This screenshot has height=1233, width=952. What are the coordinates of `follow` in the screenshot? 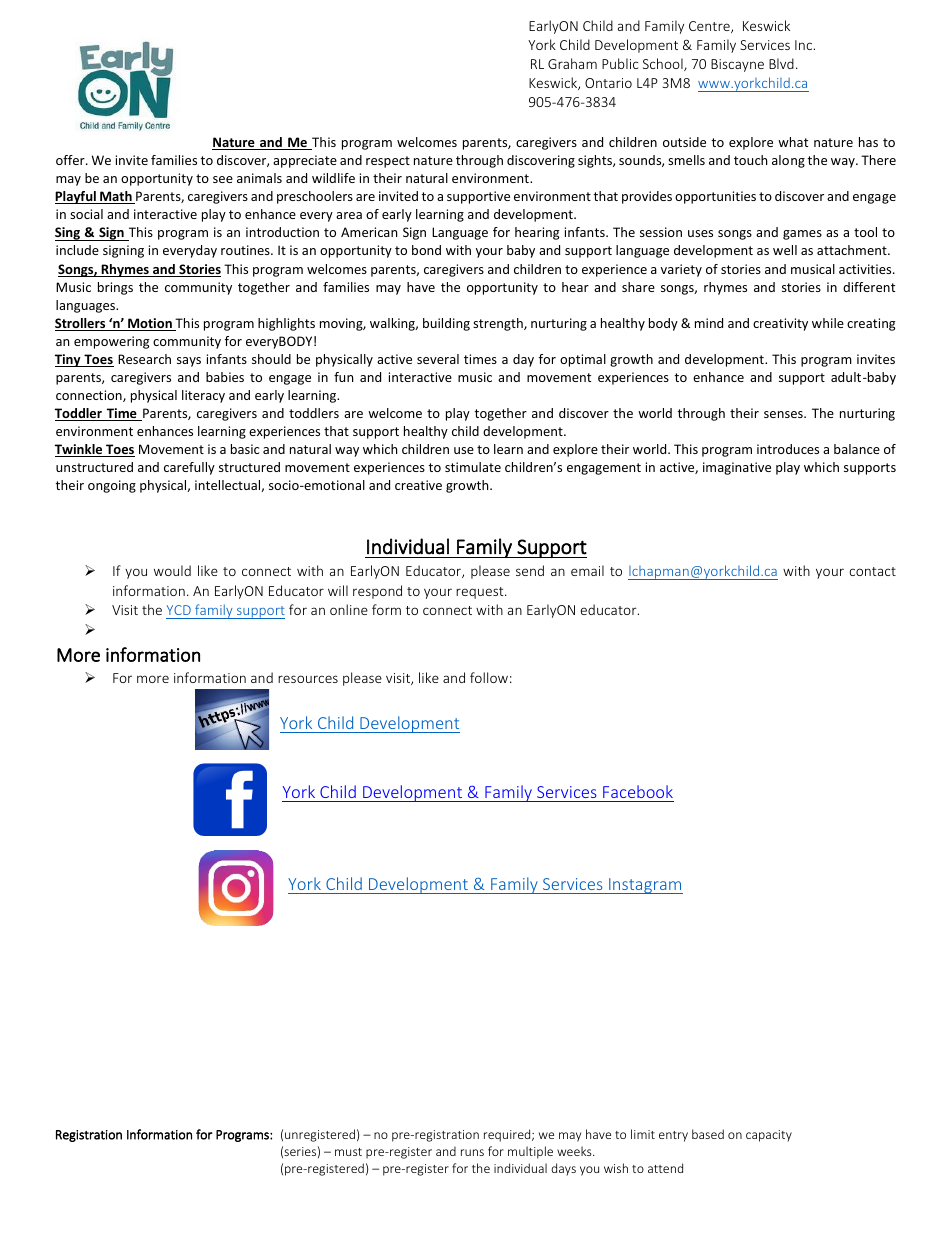 It's located at (489, 677).
